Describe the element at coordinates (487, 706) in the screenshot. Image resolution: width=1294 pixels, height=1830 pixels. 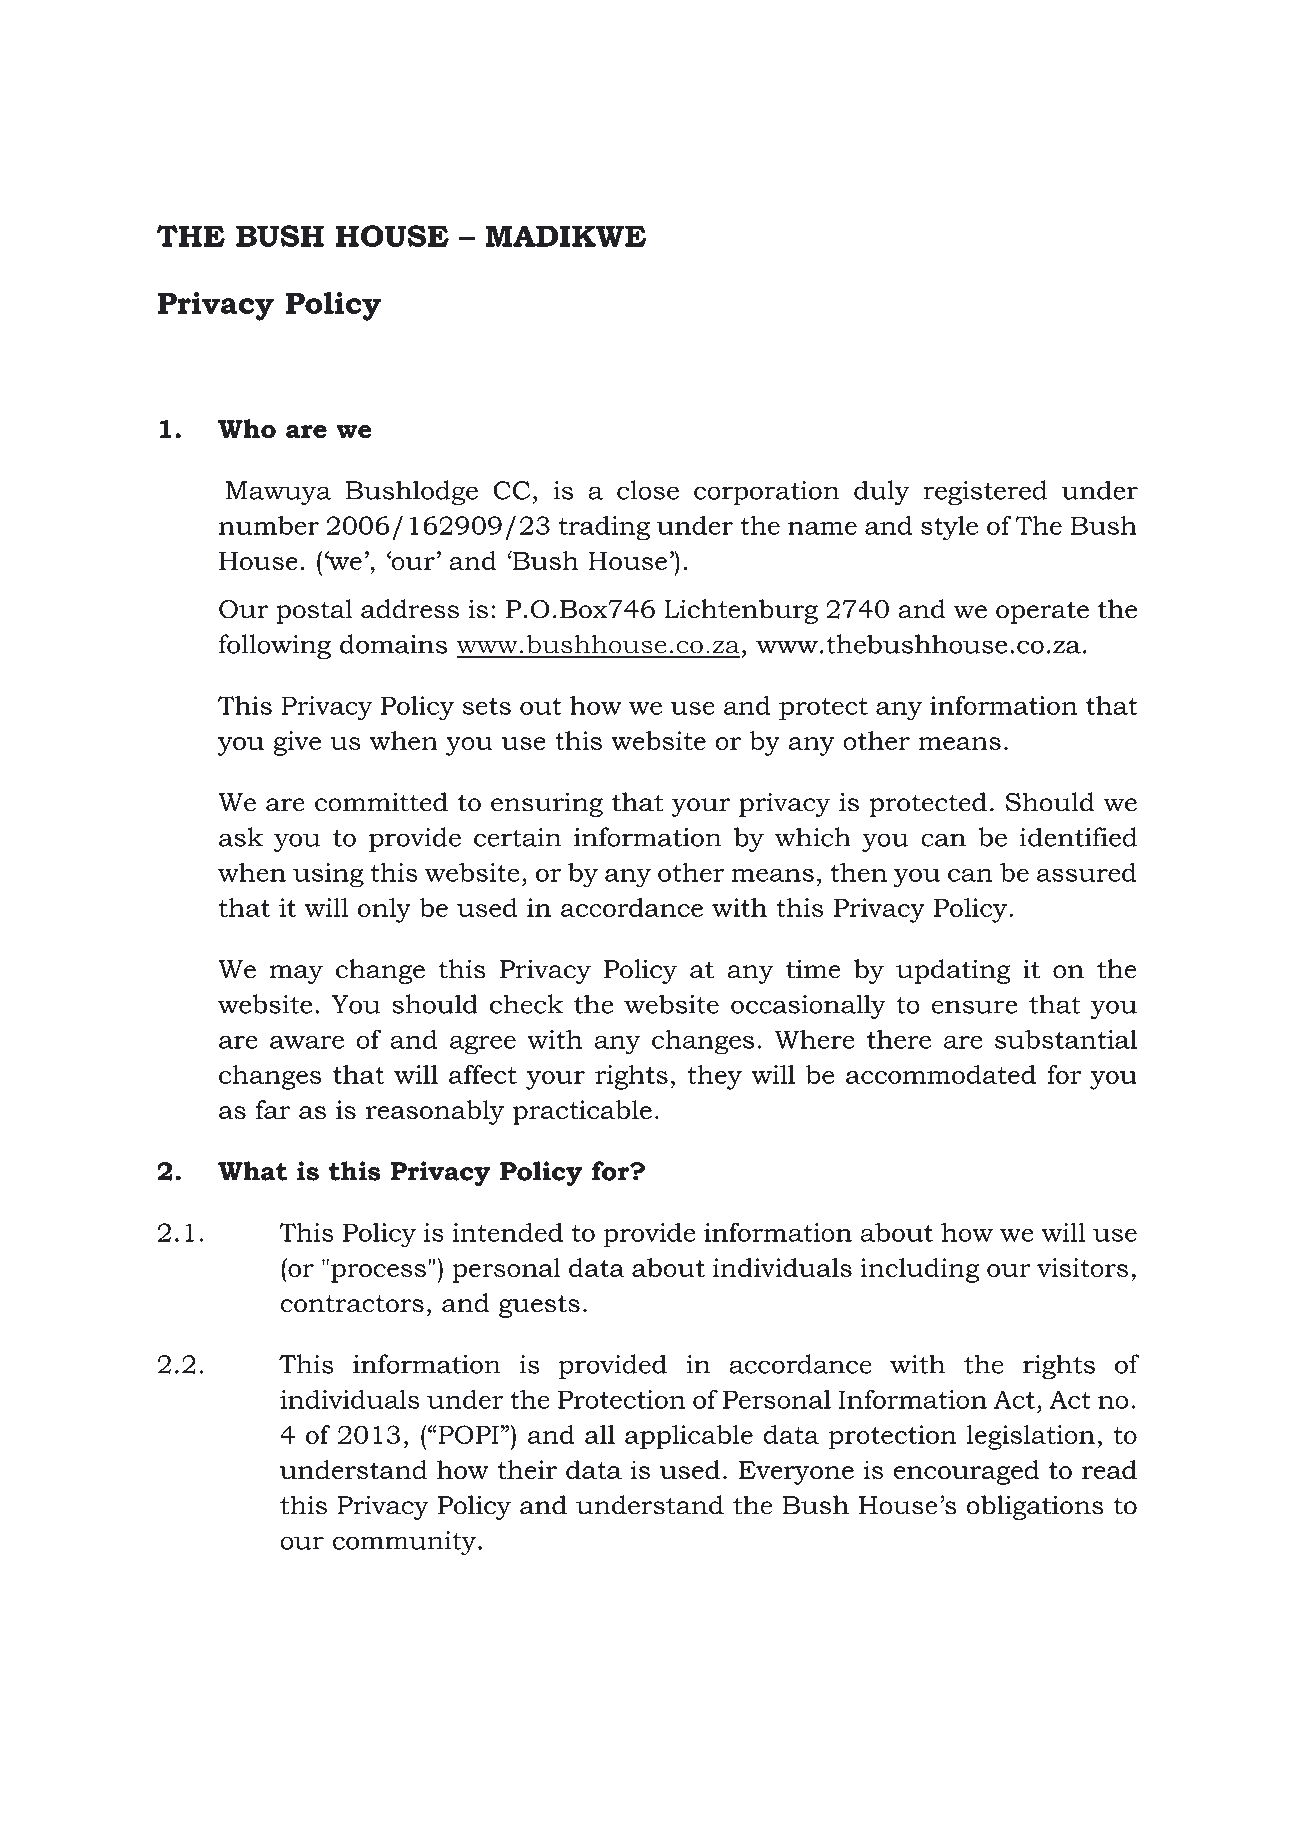
I see `sets` at that location.
